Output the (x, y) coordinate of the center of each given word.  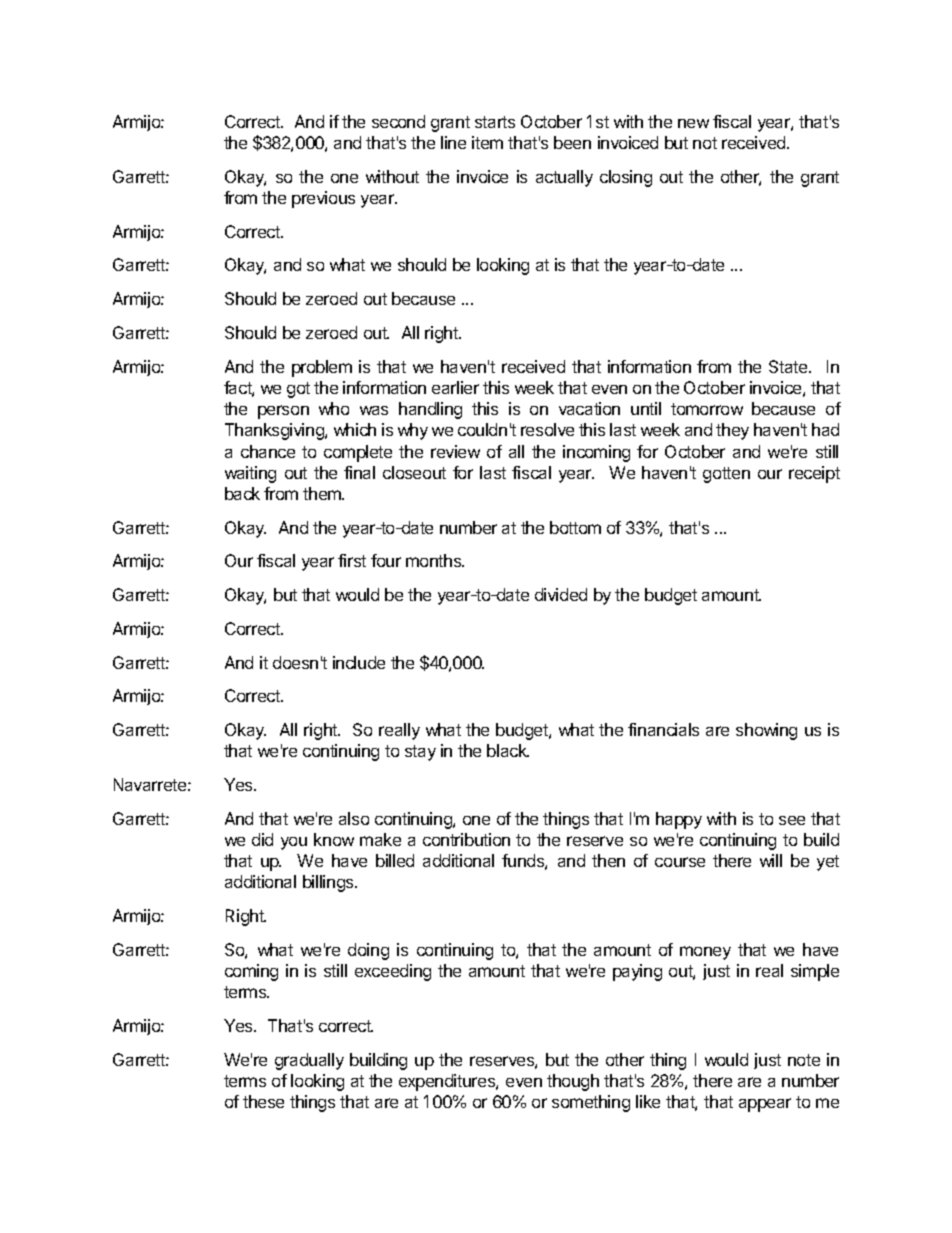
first (352, 560)
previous (323, 199)
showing (766, 731)
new (693, 123)
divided (561, 594)
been (572, 142)
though (573, 1082)
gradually (309, 1061)
